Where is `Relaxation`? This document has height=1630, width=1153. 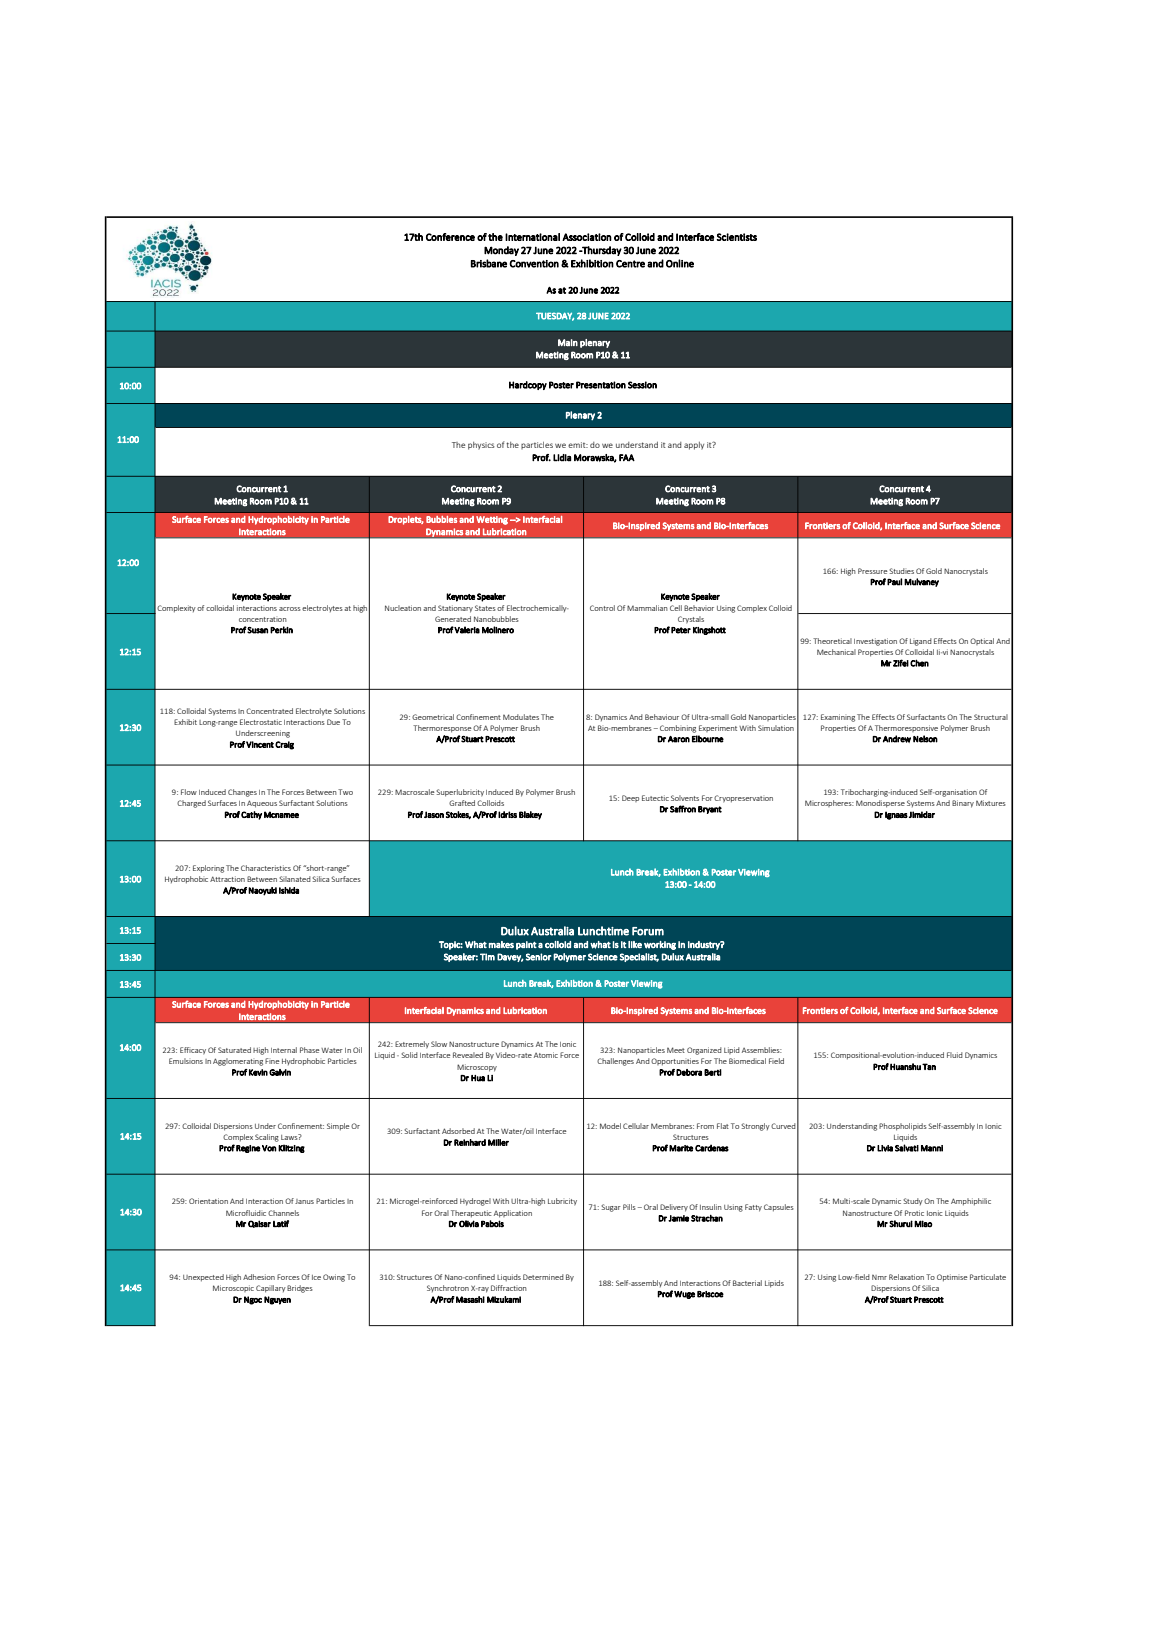
Relaxation is located at coordinates (906, 1277).
